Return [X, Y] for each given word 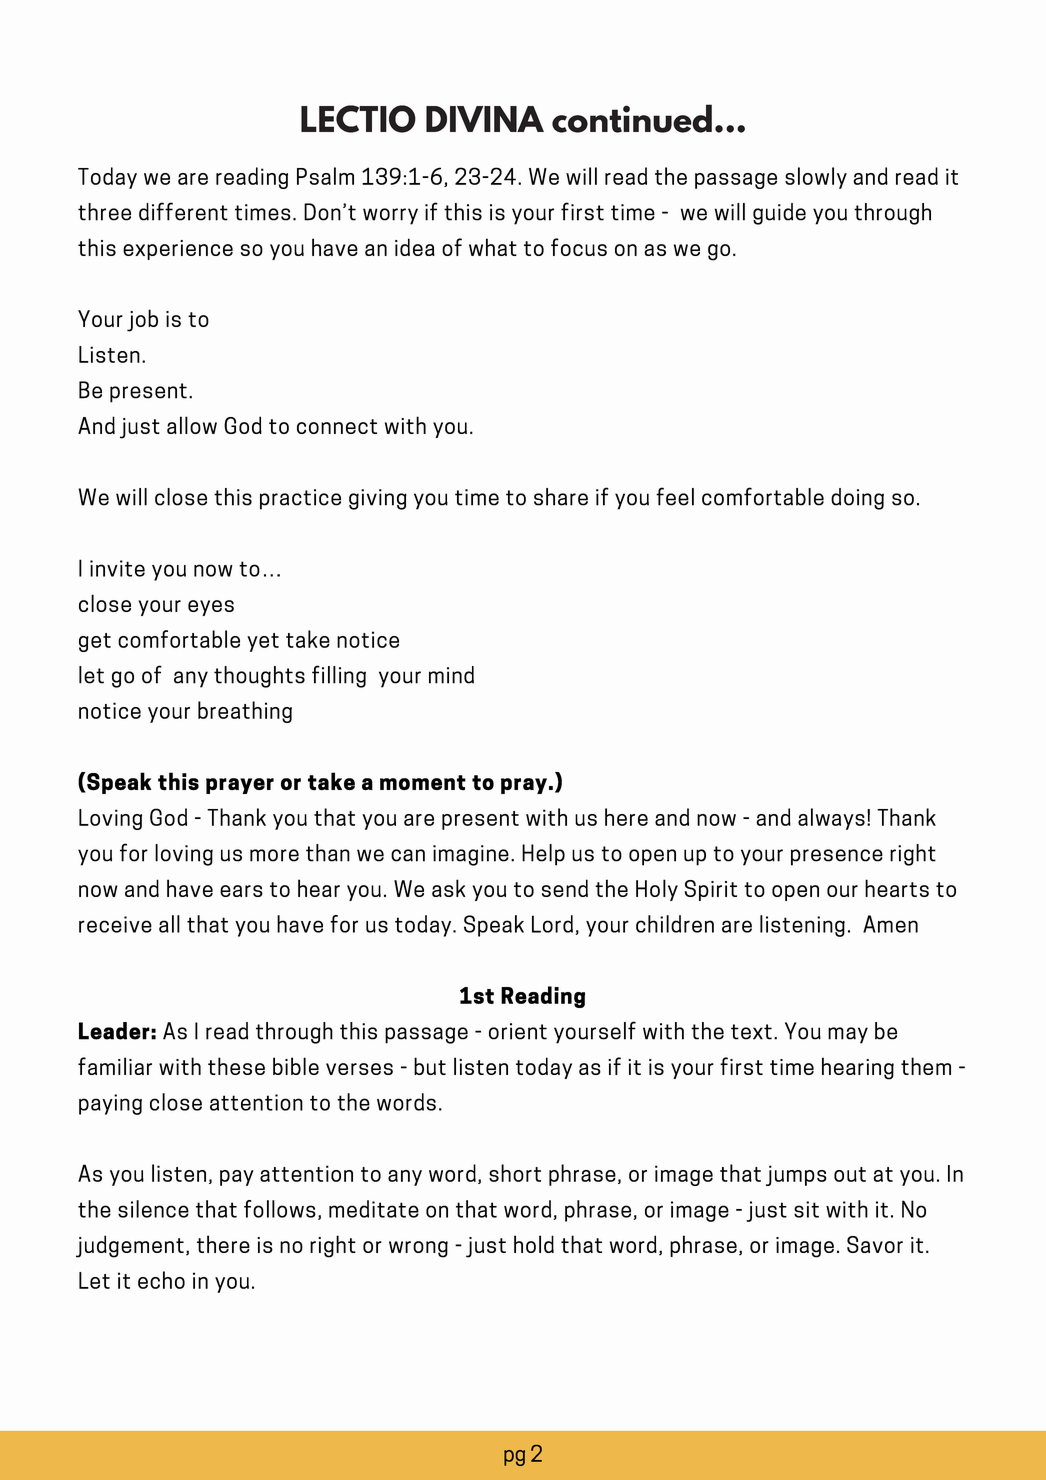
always [831, 819]
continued [632, 118]
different [183, 211]
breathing [245, 712]
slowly [816, 178]
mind [451, 675]
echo [161, 1280]
